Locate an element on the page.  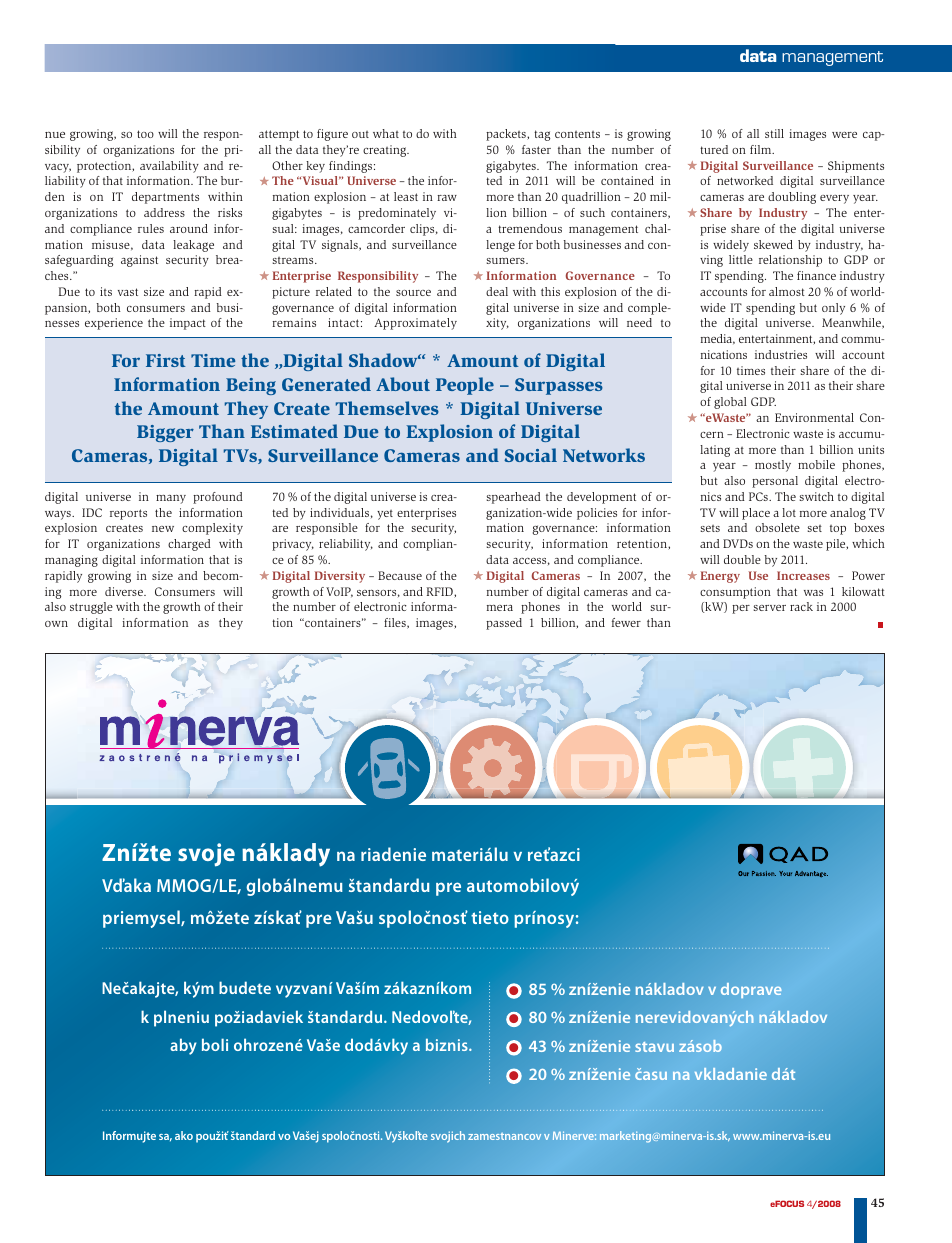
People is located at coordinates (465, 386).
